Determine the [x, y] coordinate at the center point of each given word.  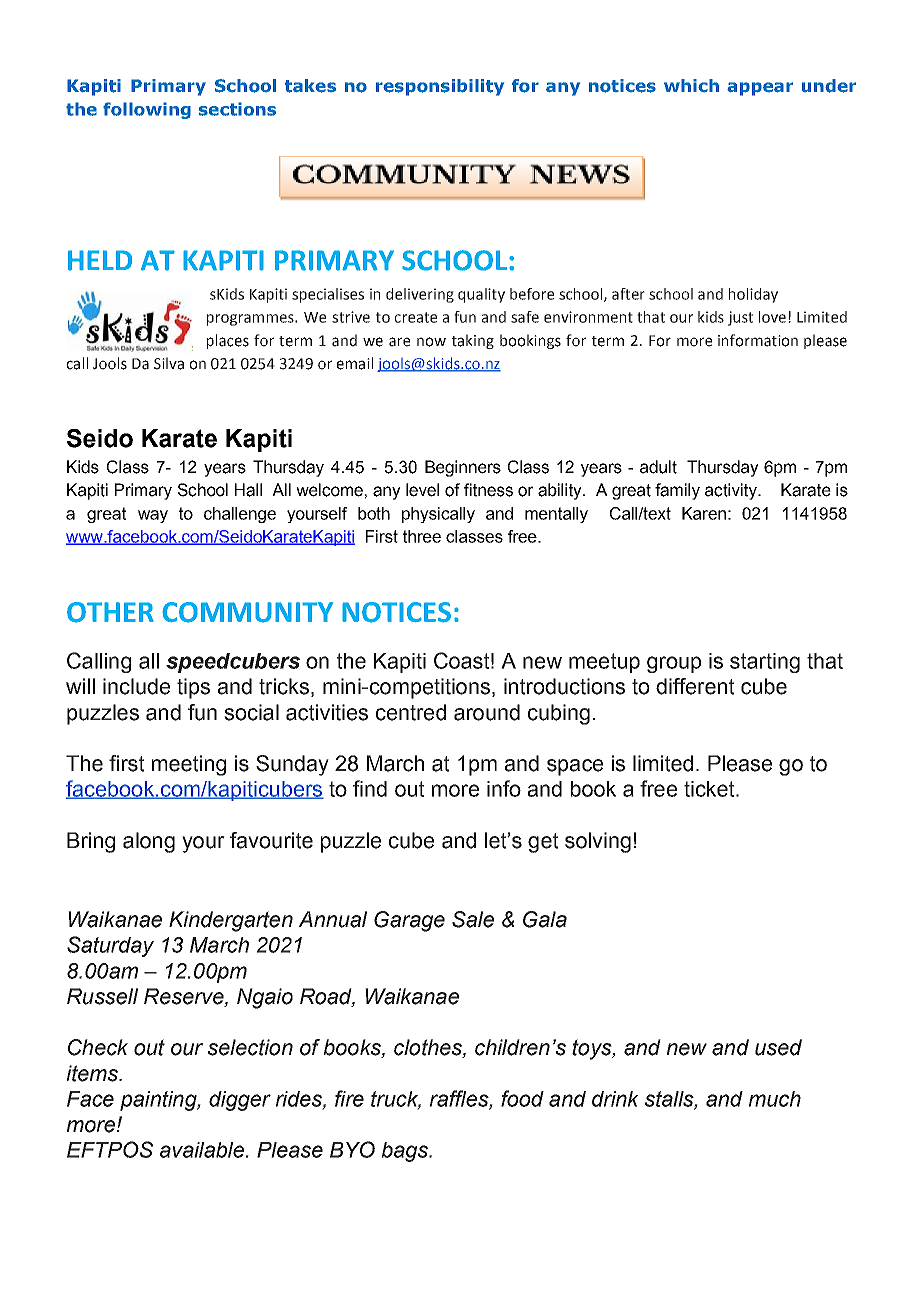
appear [760, 89]
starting [765, 663]
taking [473, 341]
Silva [169, 363]
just [740, 318]
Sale [473, 919]
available [203, 1150]
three [422, 536]
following [147, 110]
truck [396, 1100]
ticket [710, 789]
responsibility [440, 87]
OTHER [110, 612]
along [149, 842]
